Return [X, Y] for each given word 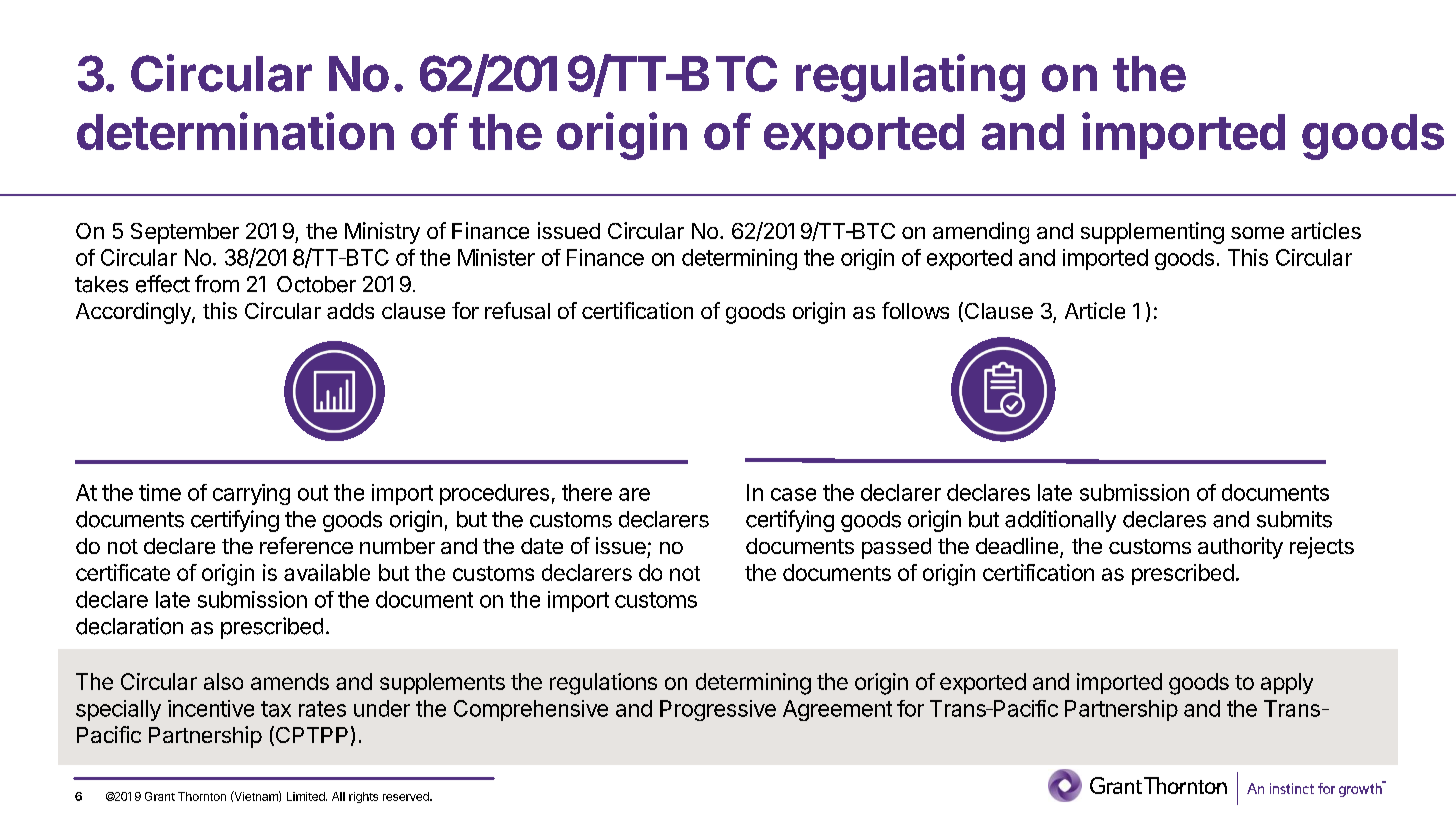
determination [235, 131]
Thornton [202, 796]
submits [1294, 519]
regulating [910, 78]
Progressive [718, 710]
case [793, 494]
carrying [251, 494]
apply [1287, 683]
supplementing [1152, 233]
